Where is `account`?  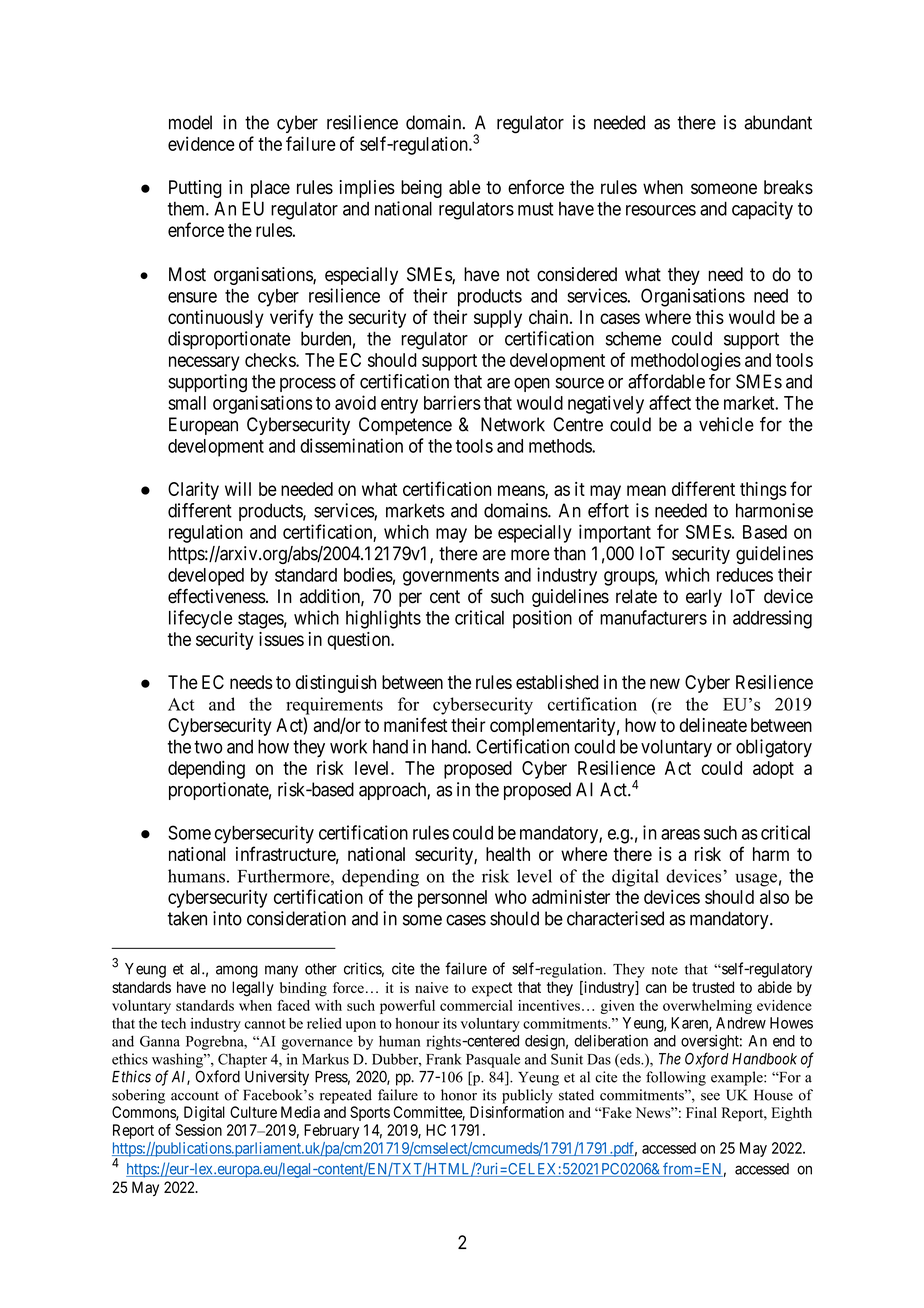
account is located at coordinates (195, 1096).
